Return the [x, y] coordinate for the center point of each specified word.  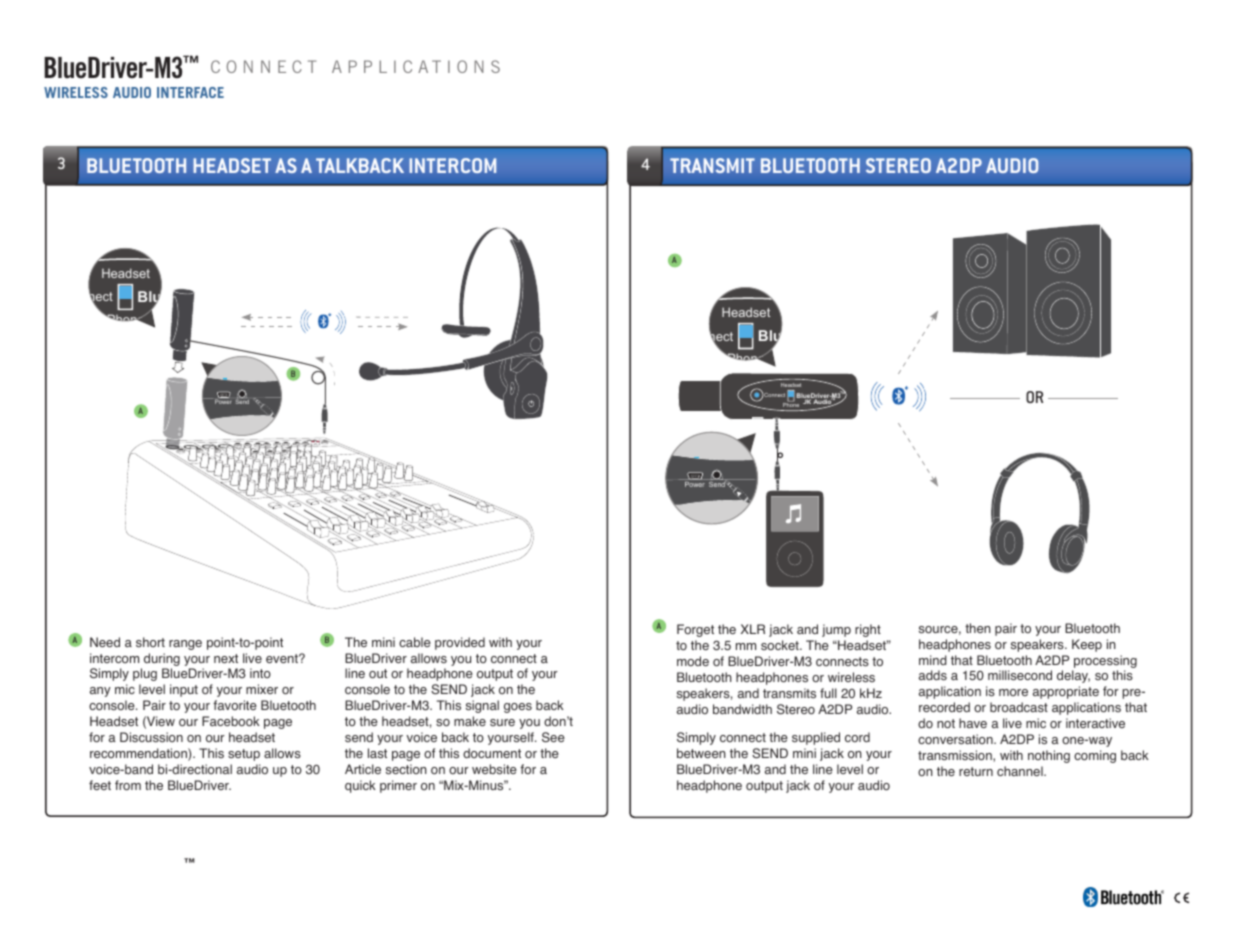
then [978, 628]
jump [836, 630]
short [150, 642]
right [868, 630]
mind [933, 660]
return [976, 771]
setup [244, 755]
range [185, 645]
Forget [695, 630]
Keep [1087, 645]
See [553, 737]
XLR [753, 629]
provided [460, 643]
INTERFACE [190, 92]
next [226, 658]
